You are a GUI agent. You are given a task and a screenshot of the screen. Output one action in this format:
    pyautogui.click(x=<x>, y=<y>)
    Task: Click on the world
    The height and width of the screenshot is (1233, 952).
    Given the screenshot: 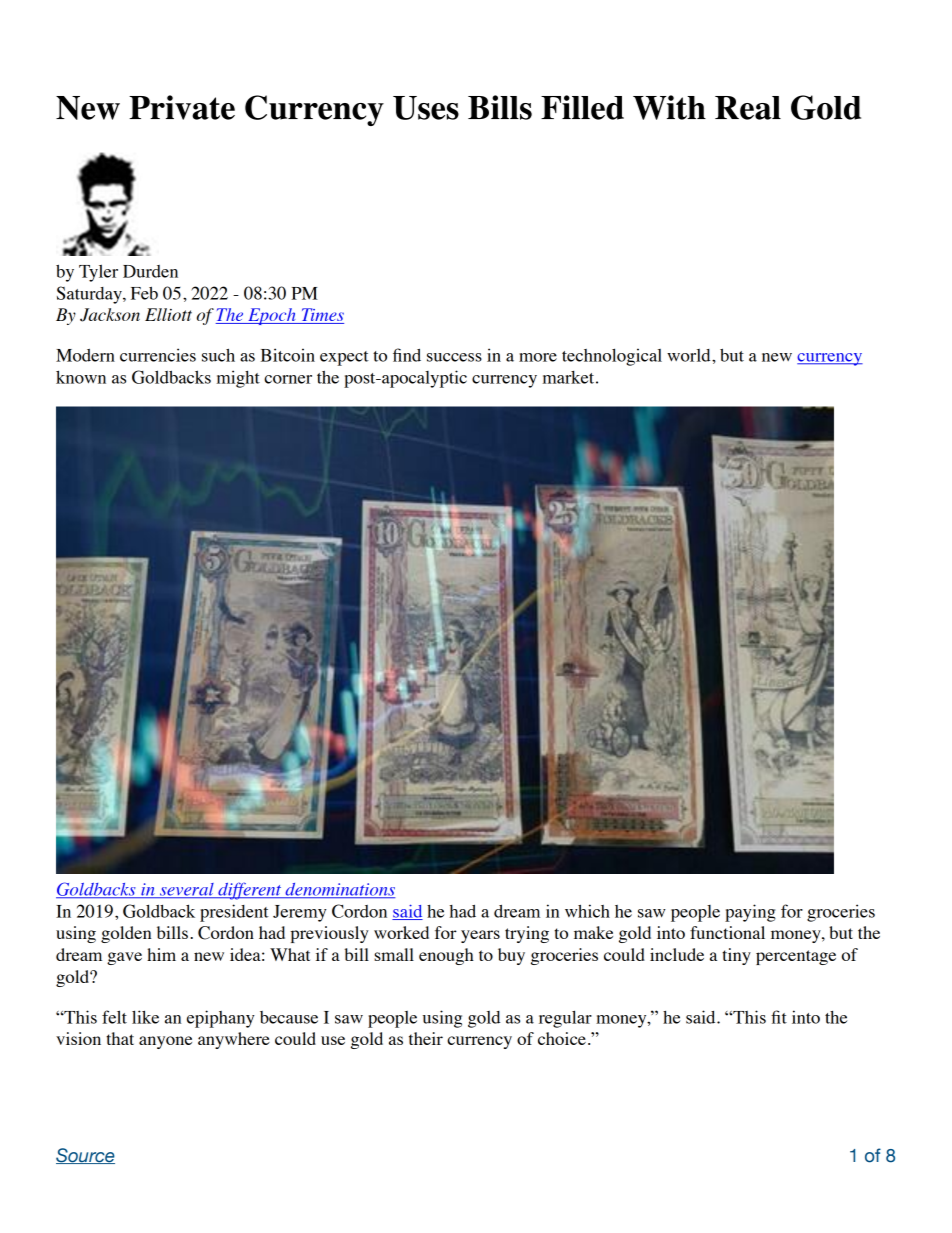 What is the action you would take?
    pyautogui.click(x=690, y=355)
